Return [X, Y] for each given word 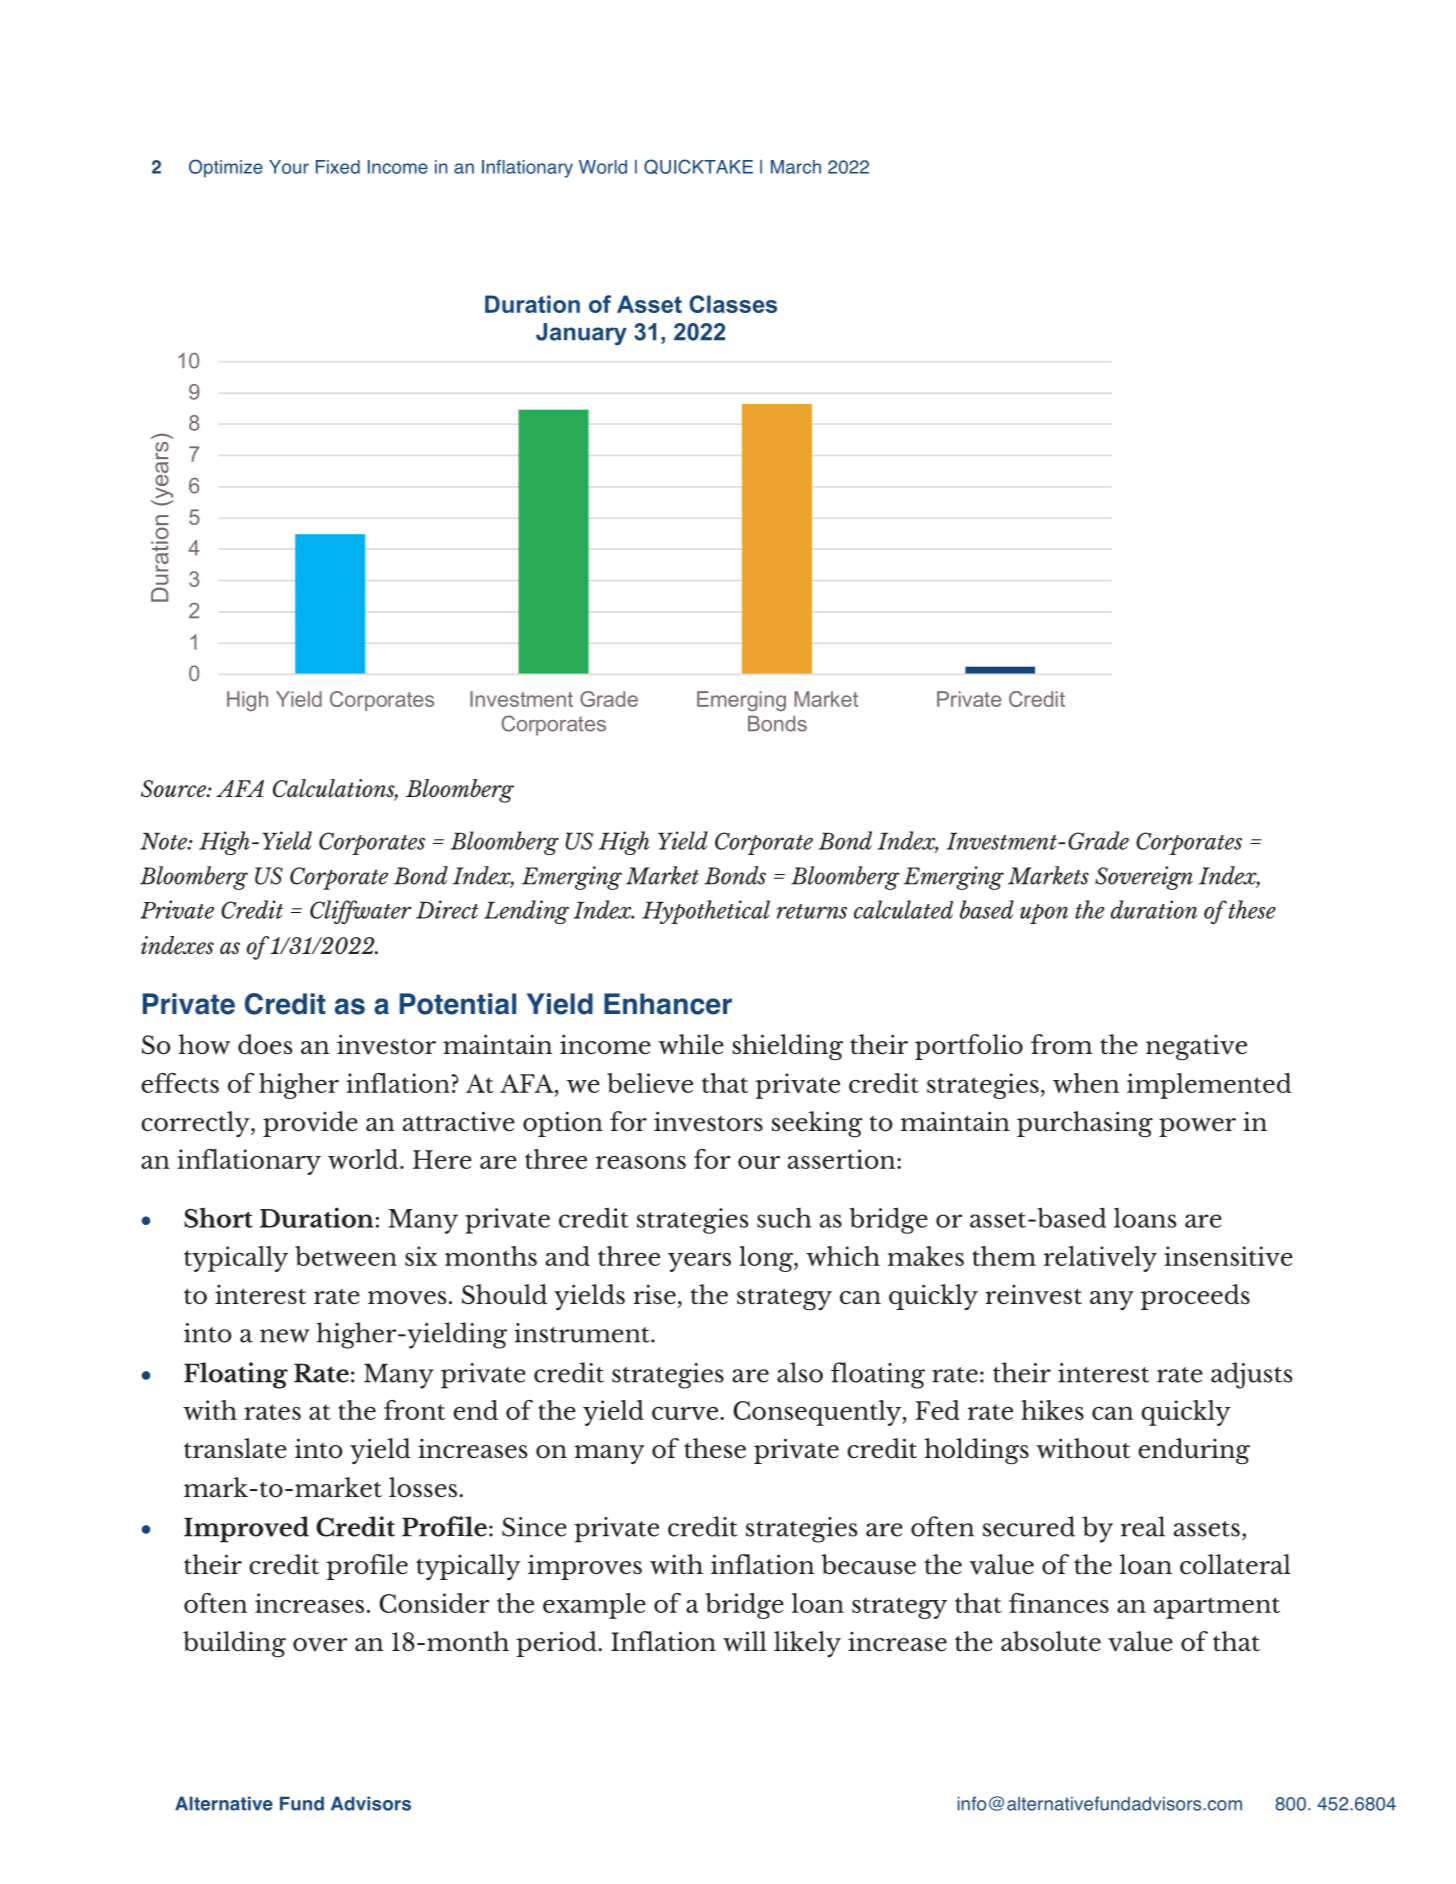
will [745, 1641]
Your [289, 167]
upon [1044, 914]
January [581, 334]
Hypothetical [706, 912]
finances [1059, 1603]
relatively [1100, 1259]
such [784, 1218]
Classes [733, 304]
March [796, 167]
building [234, 1644]
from [1061, 1044]
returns [811, 911]
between [346, 1256]
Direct [447, 909]
